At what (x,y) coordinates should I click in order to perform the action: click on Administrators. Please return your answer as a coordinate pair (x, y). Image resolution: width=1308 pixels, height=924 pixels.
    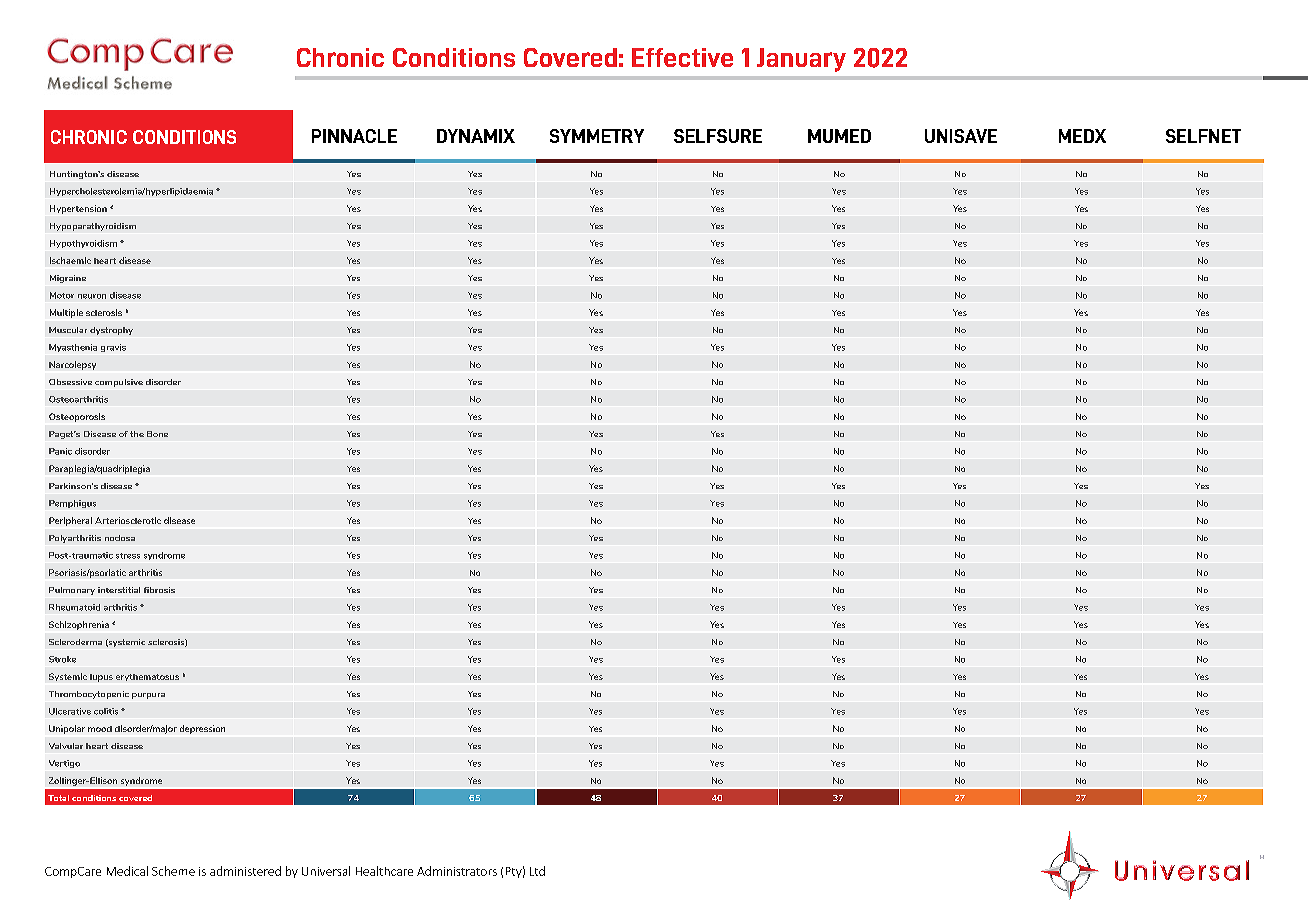
    Looking at the image, I should click on (457, 871).
